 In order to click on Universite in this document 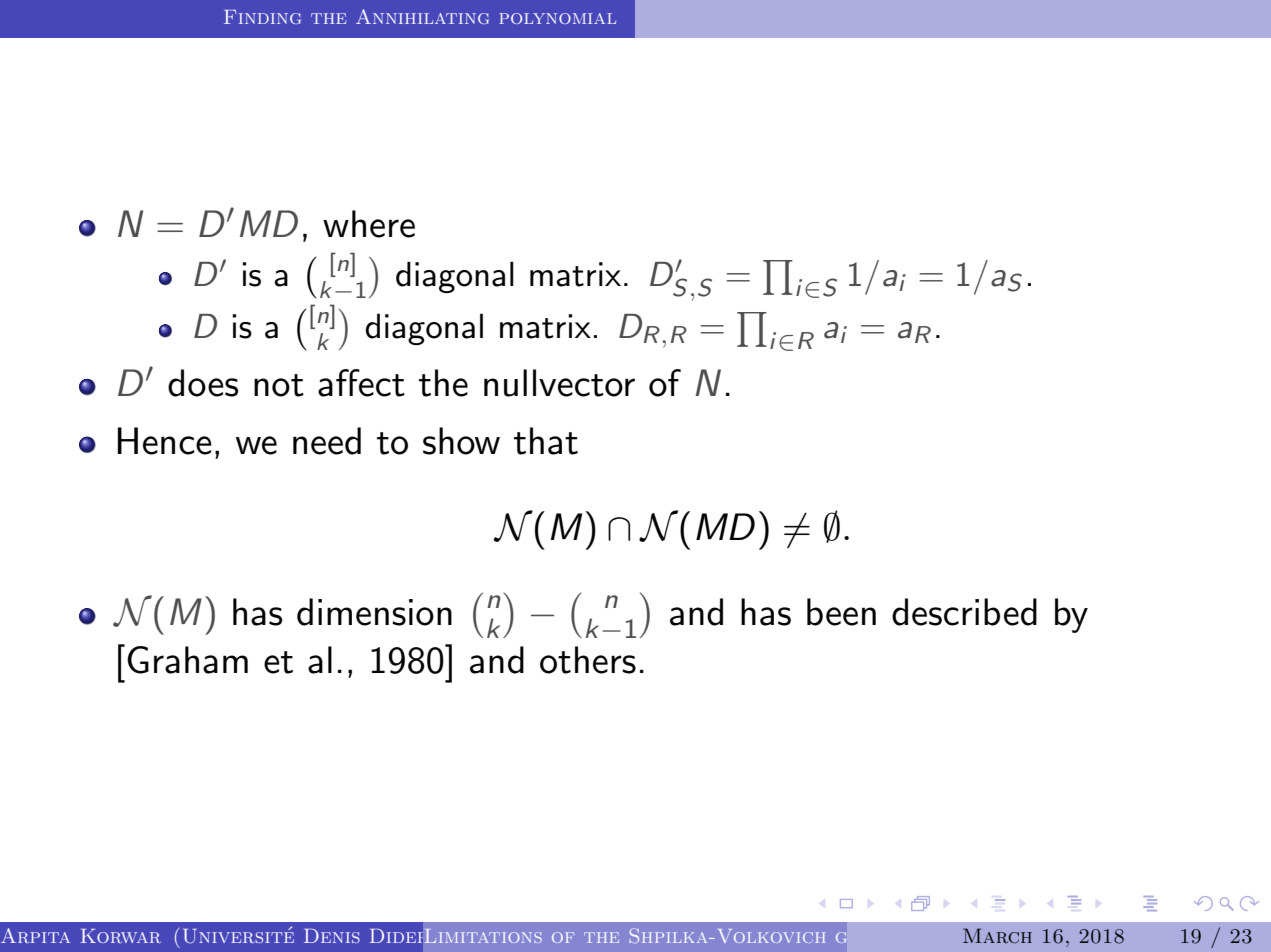, I will do `click(238, 935)`.
